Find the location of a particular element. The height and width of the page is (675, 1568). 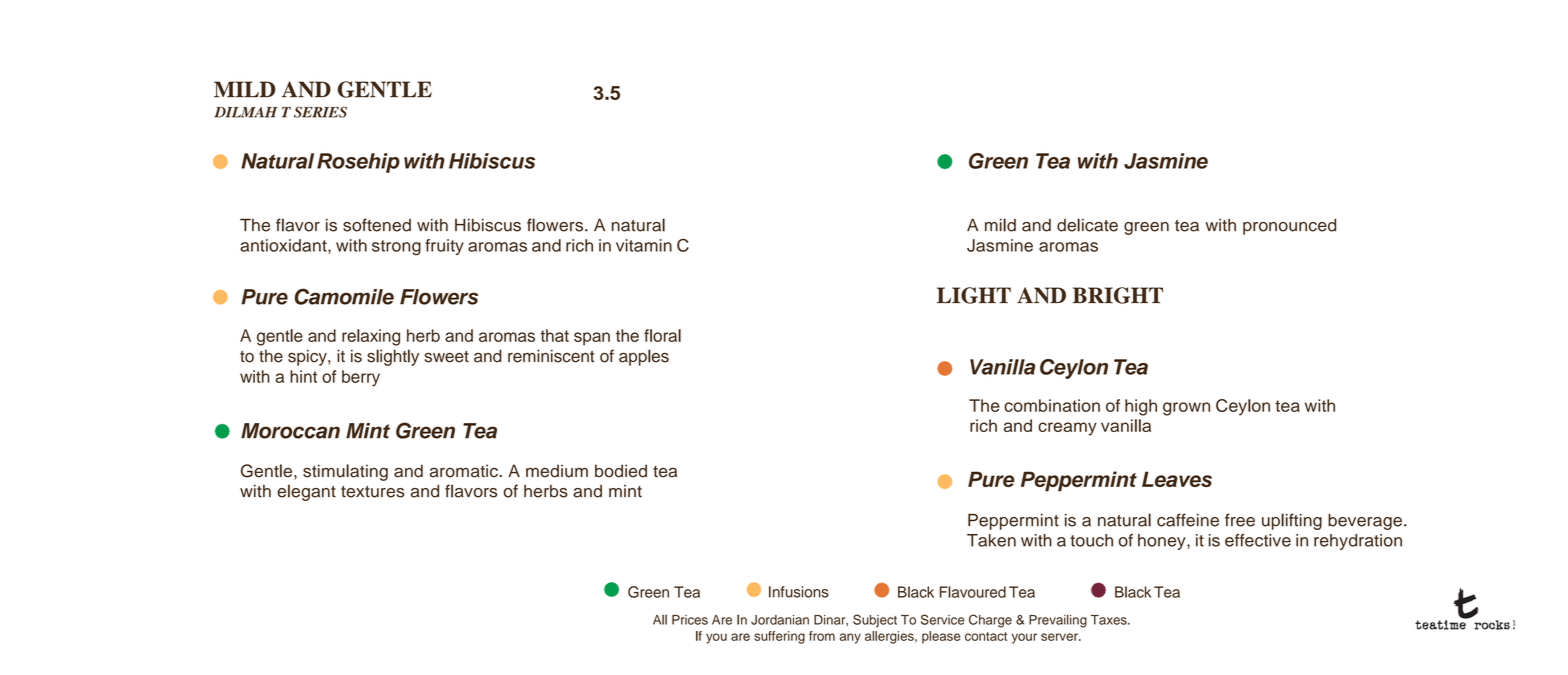

Prices is located at coordinates (690, 620).
